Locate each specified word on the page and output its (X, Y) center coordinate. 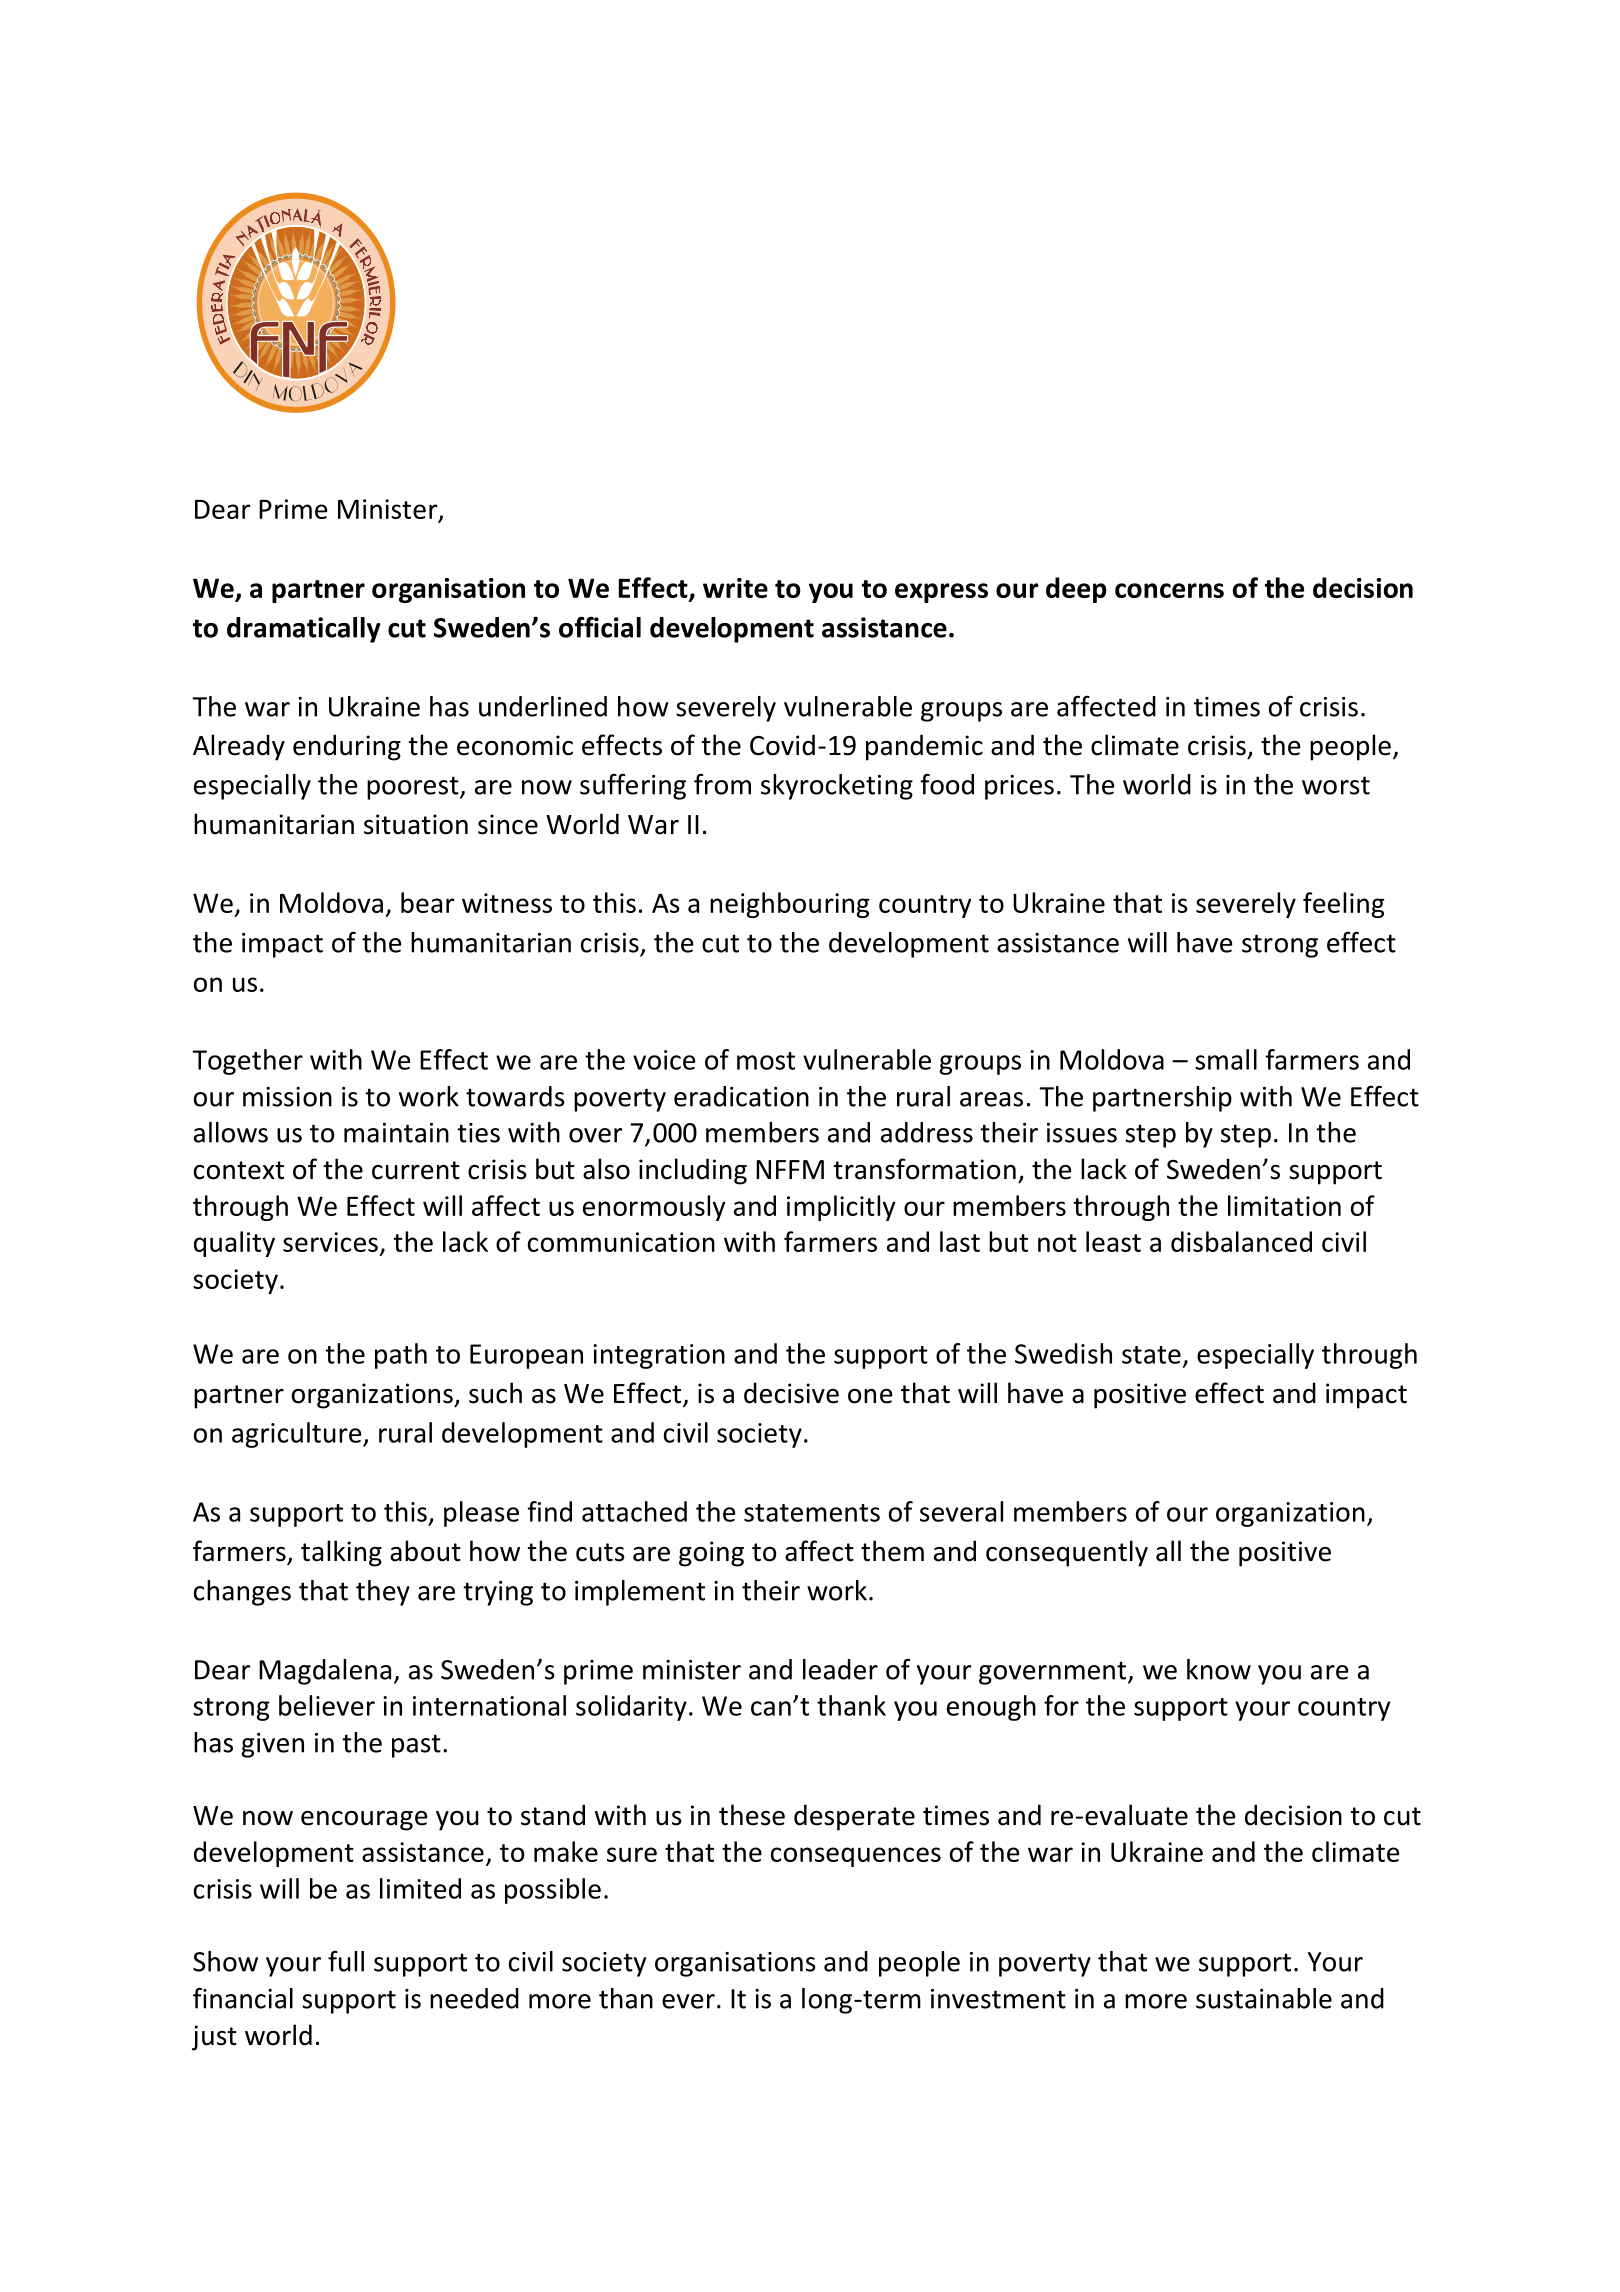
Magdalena (325, 1672)
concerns (1169, 590)
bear (427, 902)
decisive (791, 1393)
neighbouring (789, 905)
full (346, 1961)
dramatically (304, 630)
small (1226, 1059)
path (401, 1356)
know (1219, 1669)
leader (840, 1669)
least (1113, 1241)
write (735, 588)
